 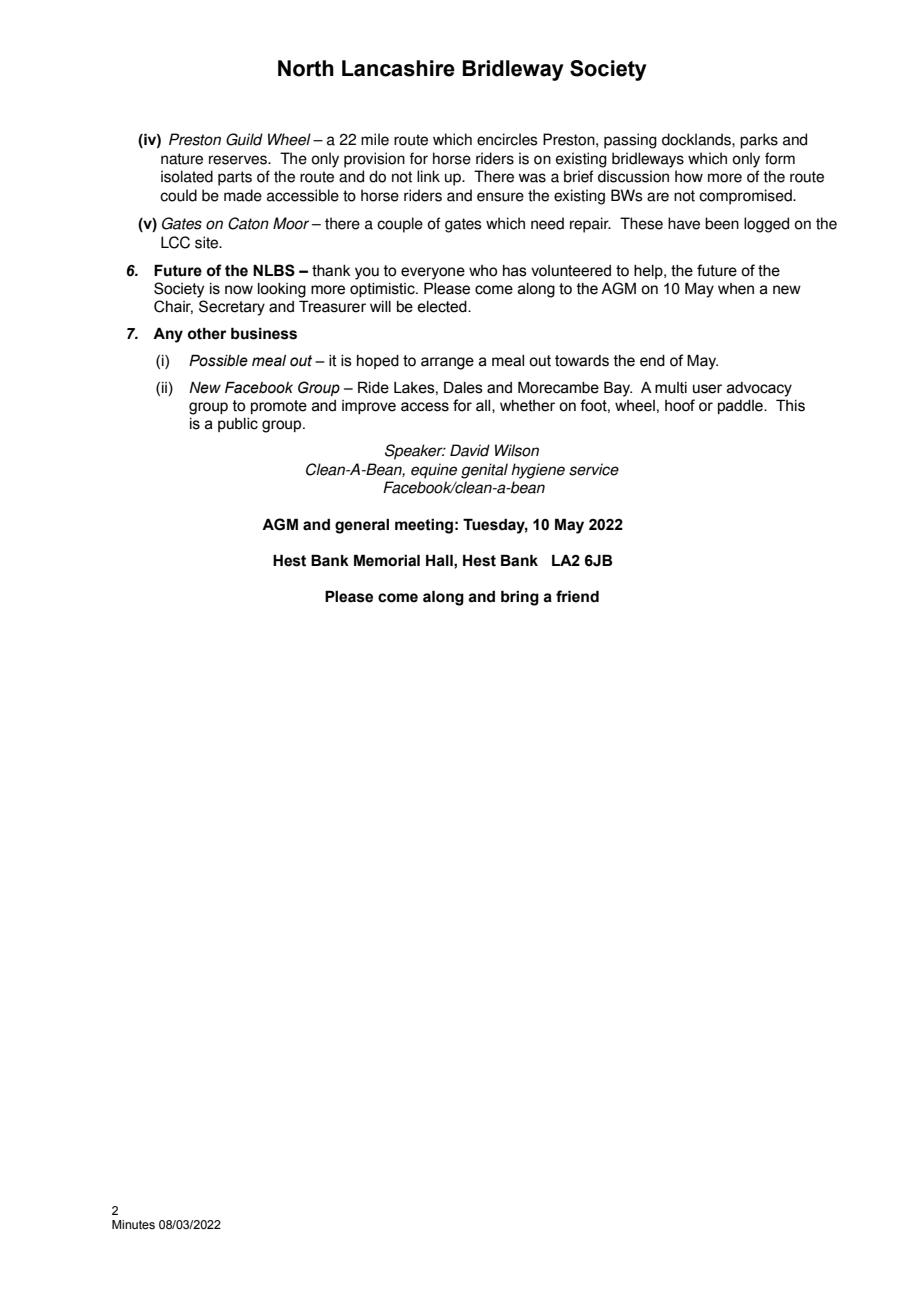 What do you see at coordinates (520, 598) in the screenshot?
I see `bring` at bounding box center [520, 598].
